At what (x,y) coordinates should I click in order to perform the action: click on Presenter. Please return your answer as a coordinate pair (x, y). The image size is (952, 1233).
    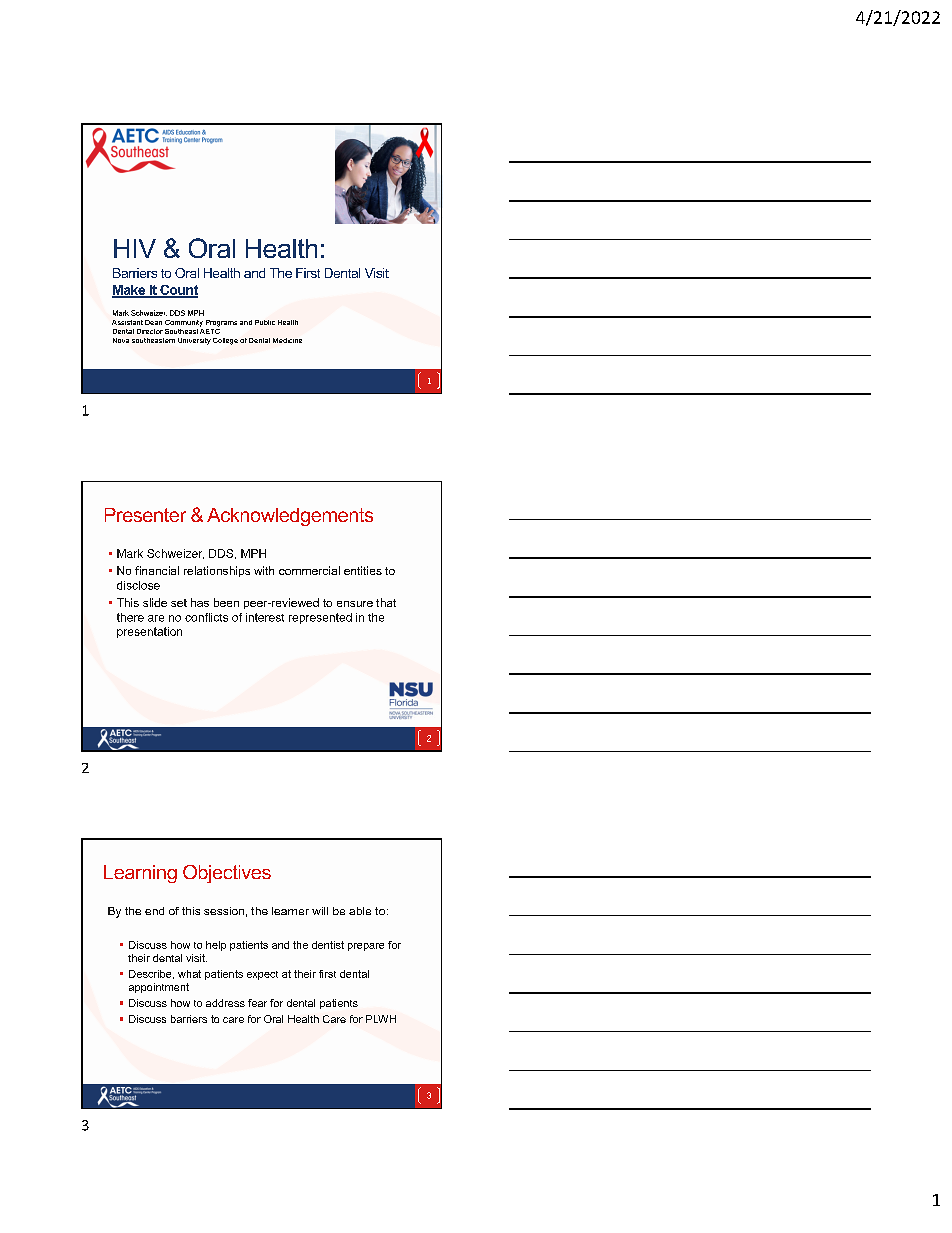
    Looking at the image, I should click on (145, 515).
